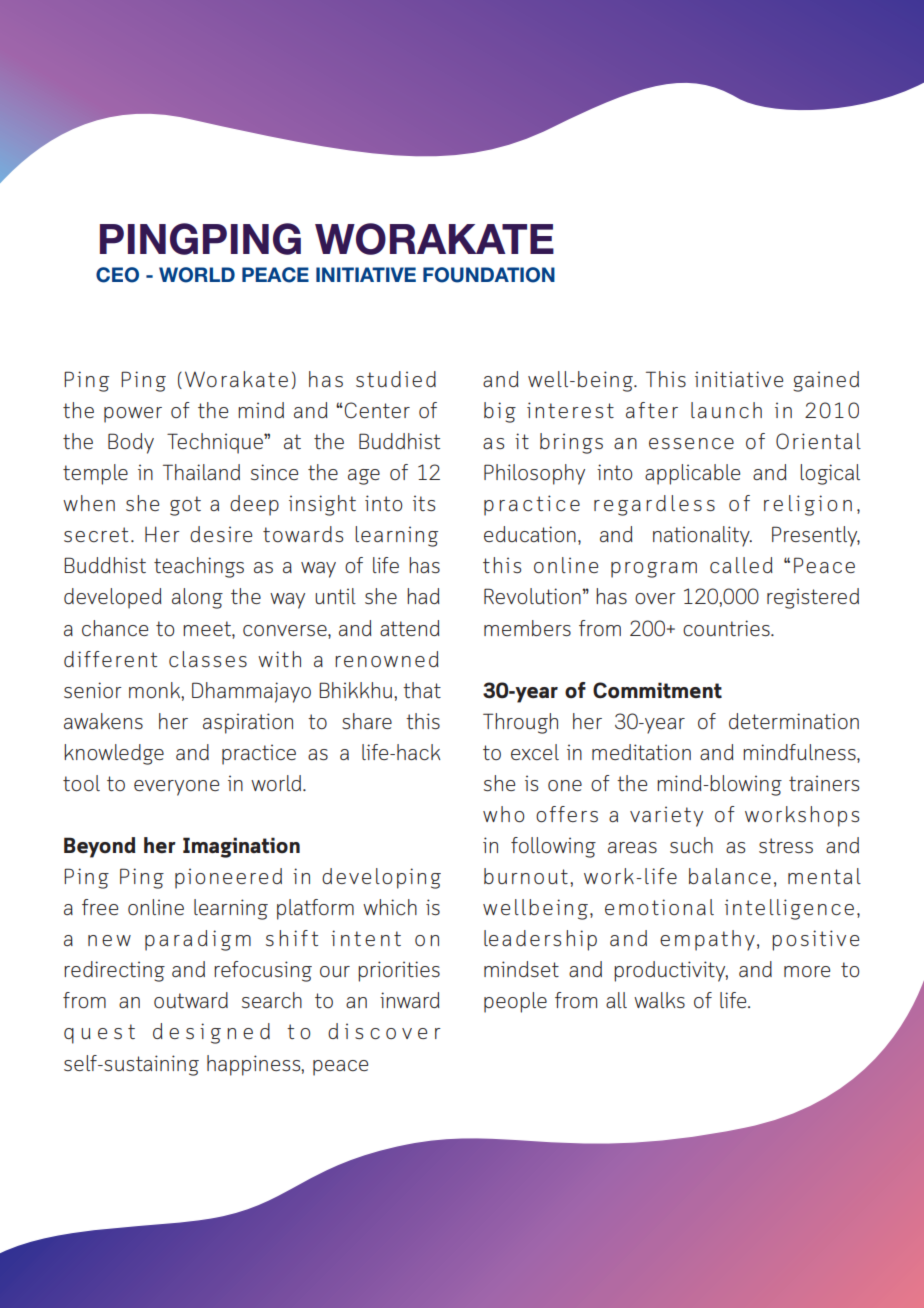  I want to click on applicable, so click(692, 474).
